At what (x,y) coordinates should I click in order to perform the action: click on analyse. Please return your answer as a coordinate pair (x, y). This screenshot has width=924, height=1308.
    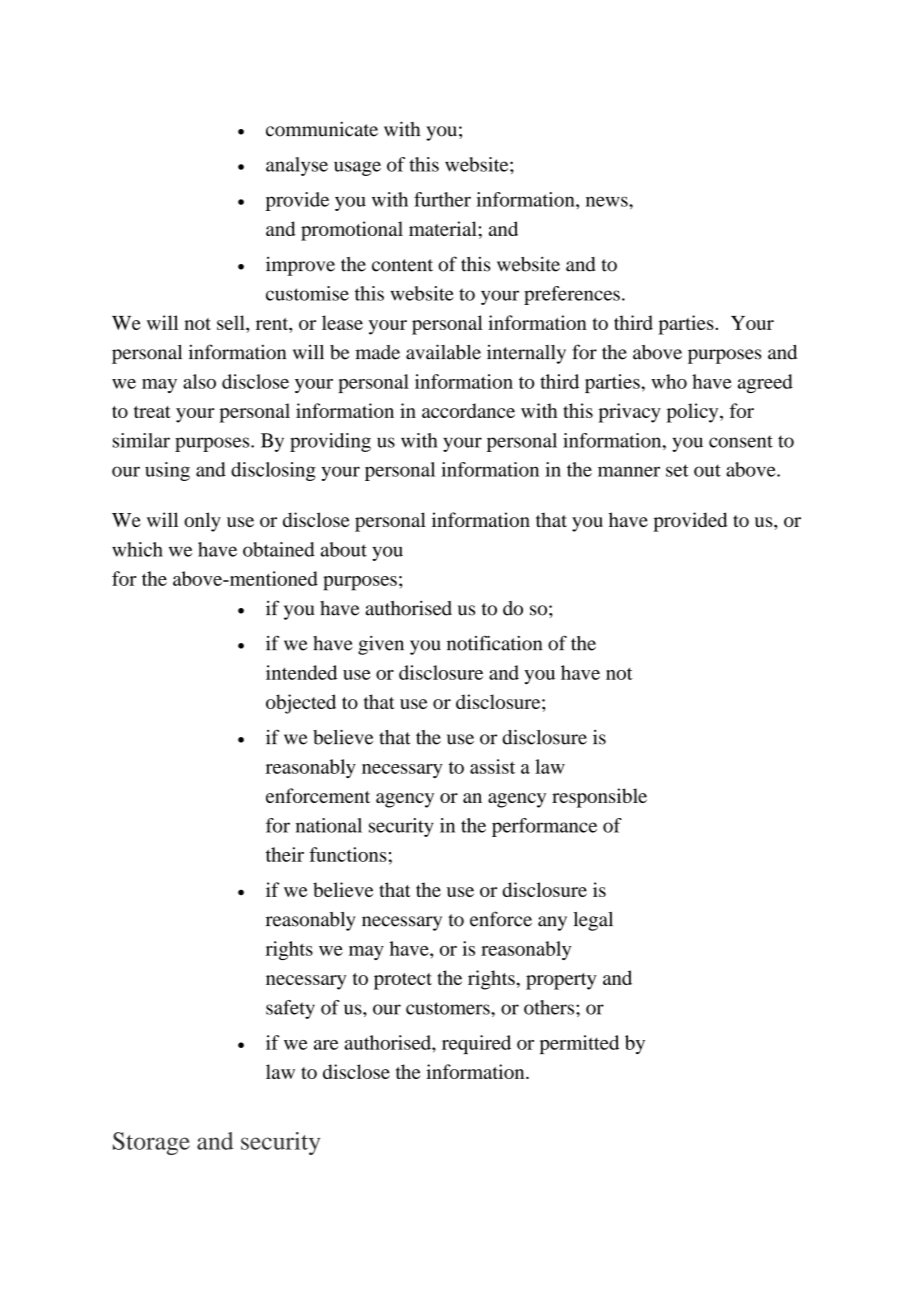
    Looking at the image, I should click on (297, 166).
